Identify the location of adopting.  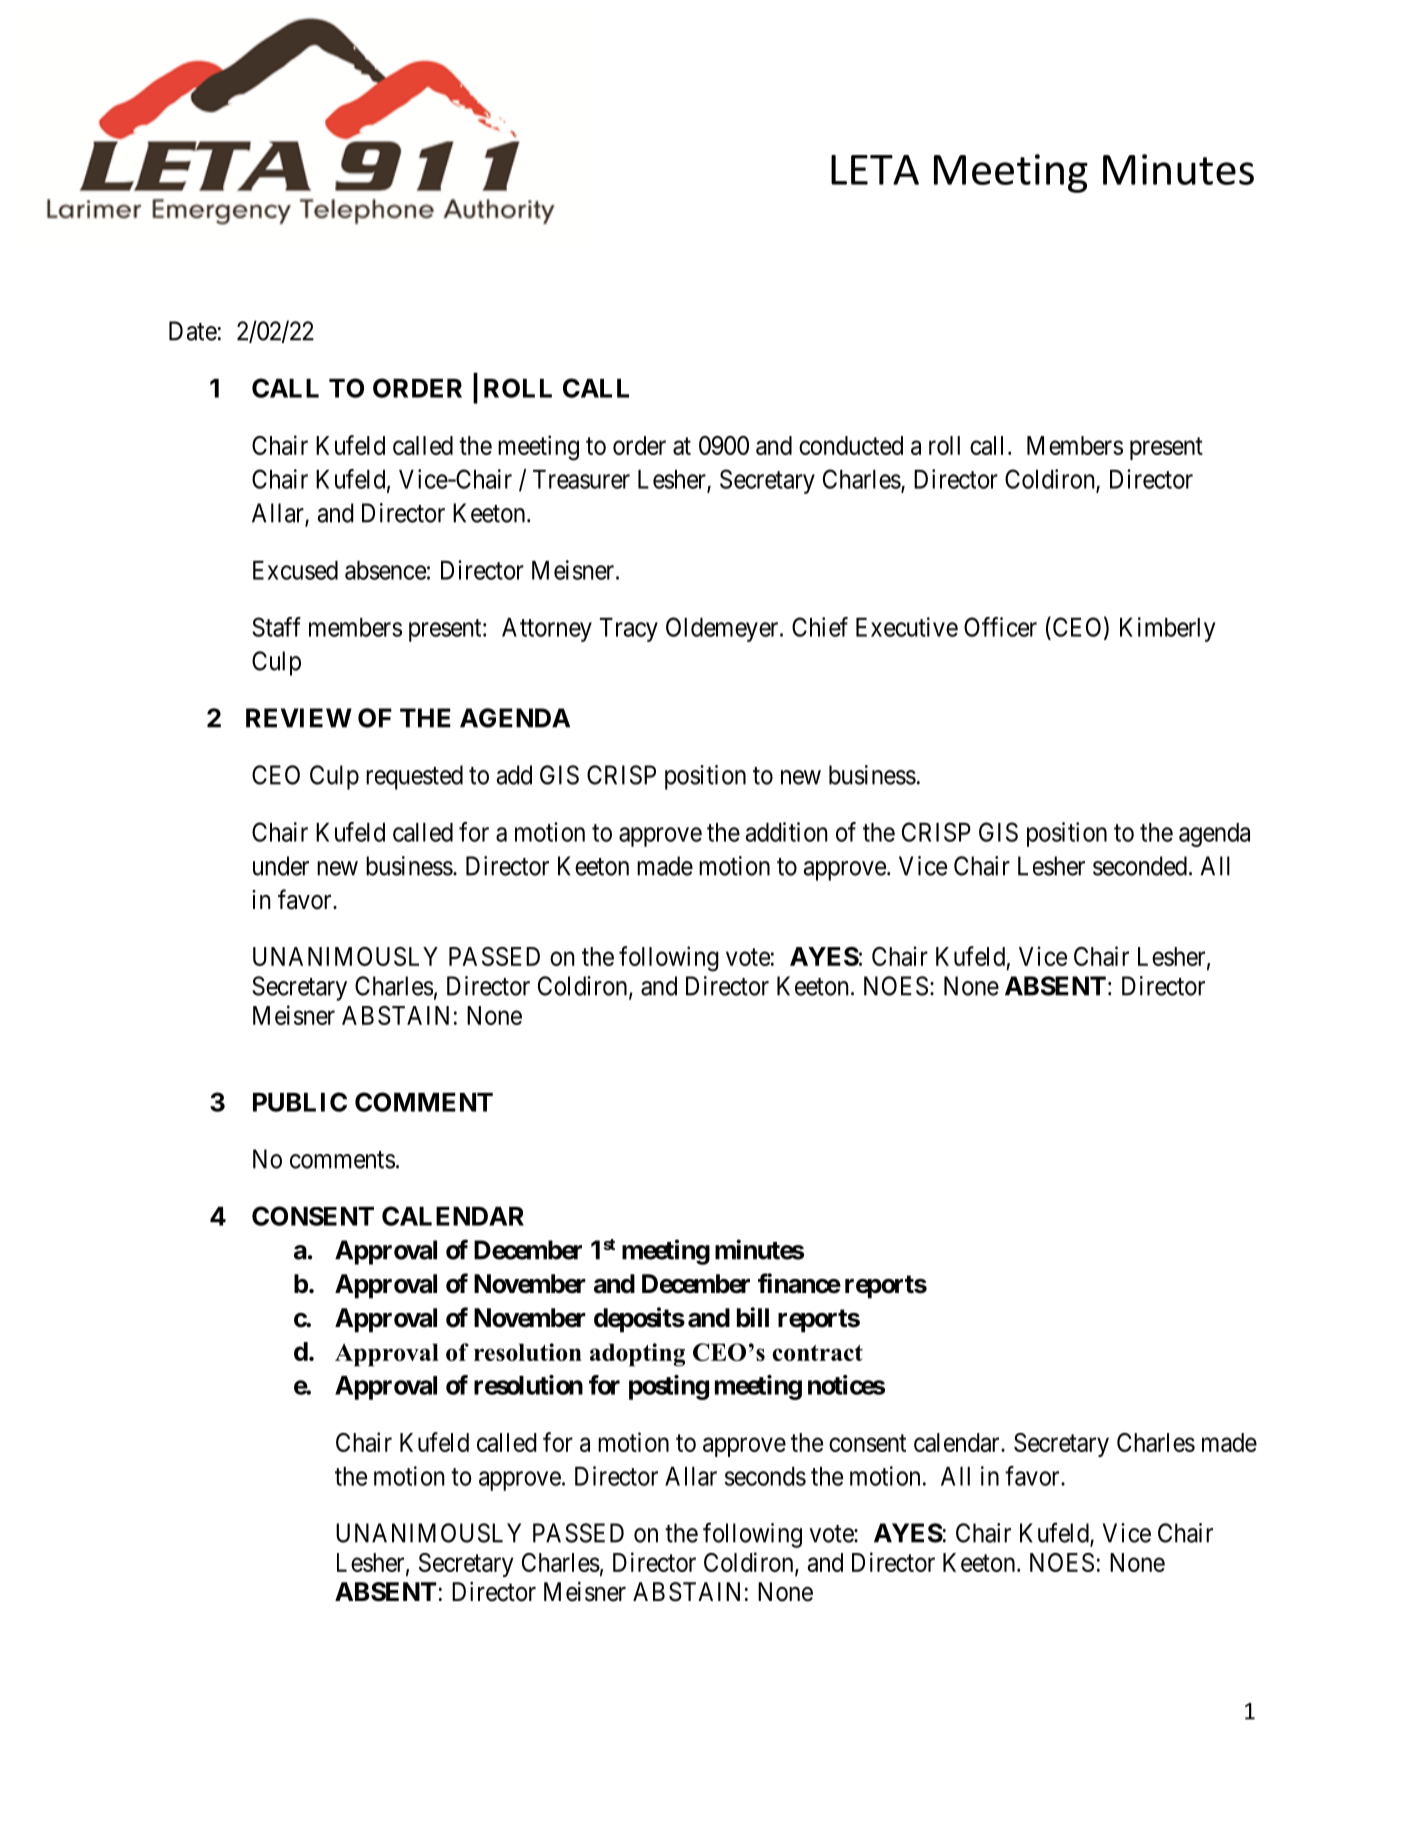
(637, 1355).
